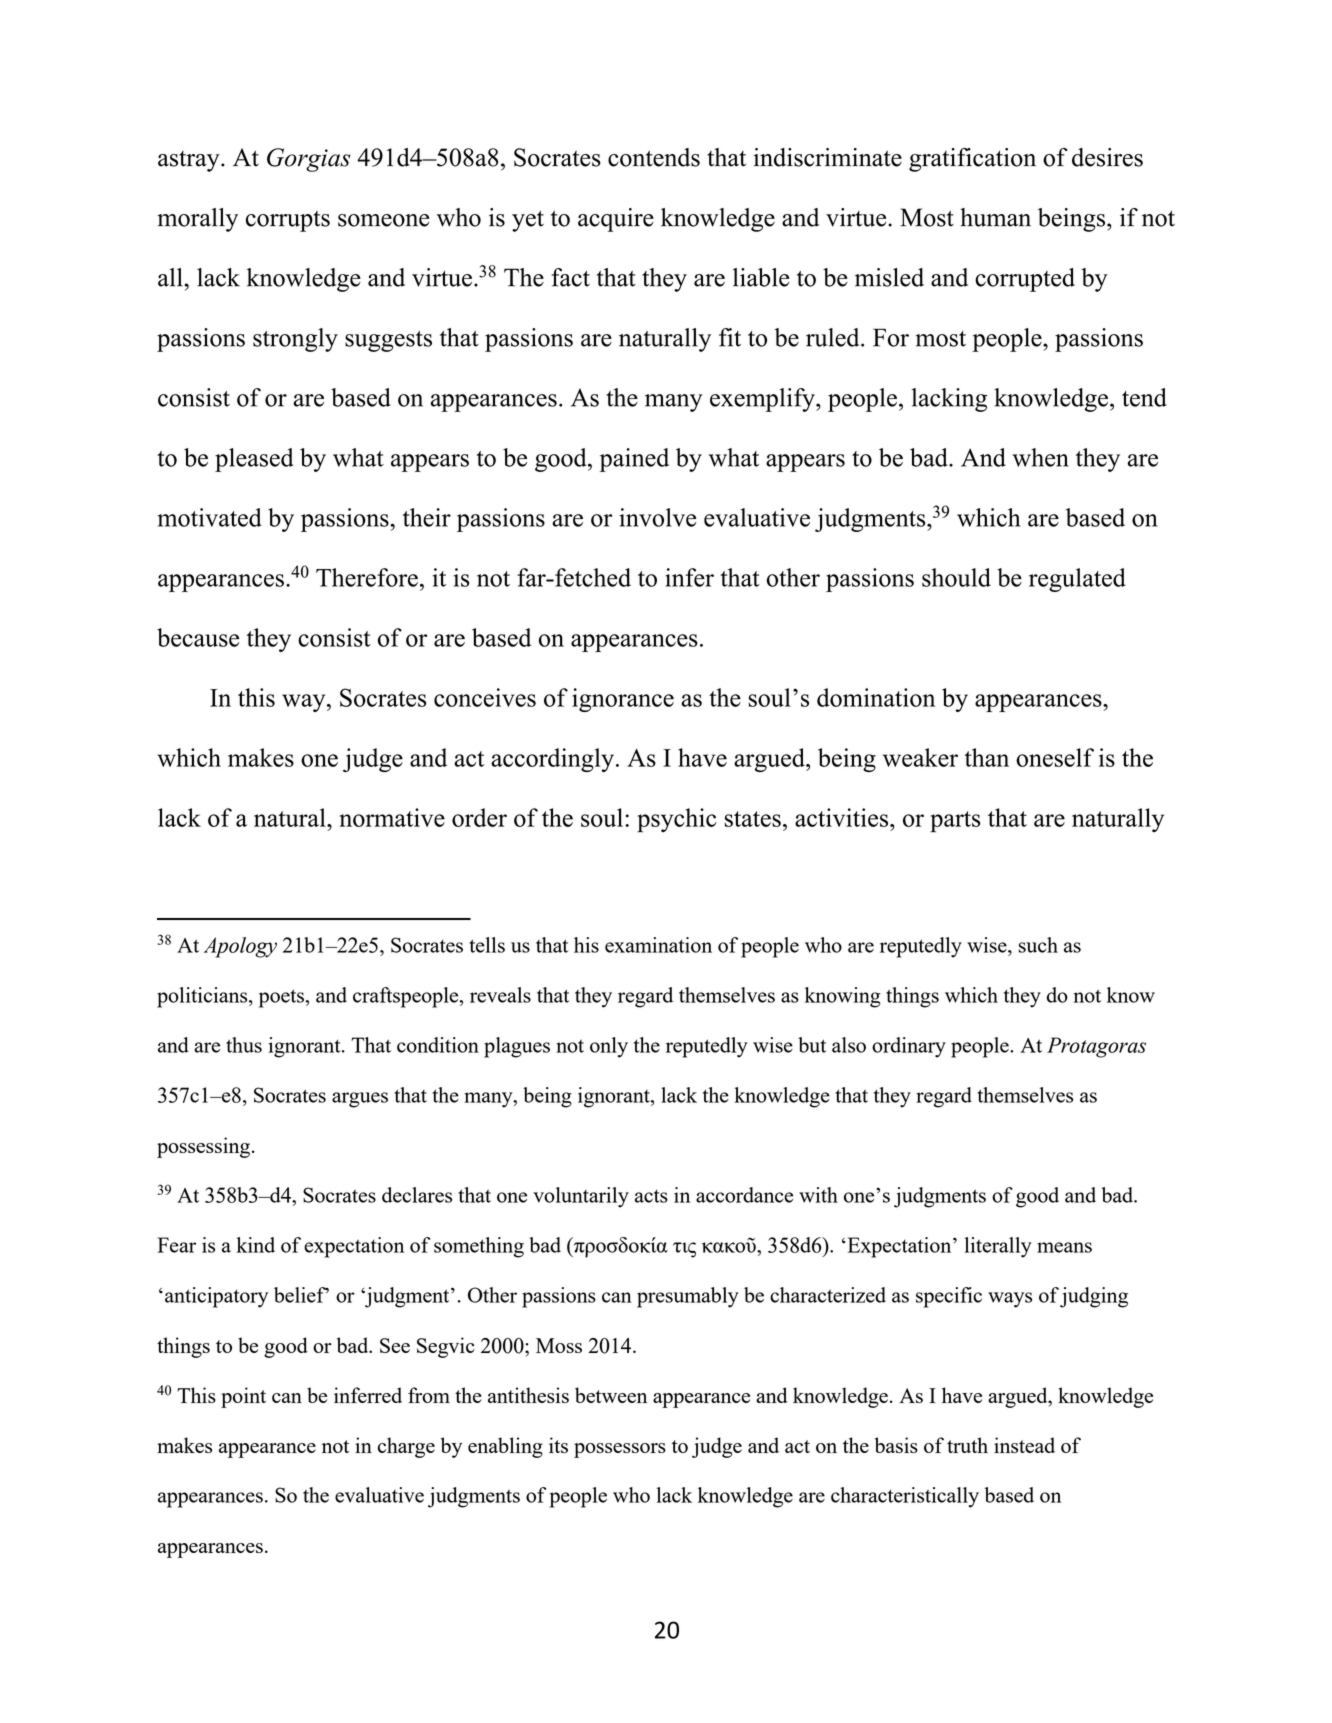  Describe the element at coordinates (198, 637) in the screenshot. I see `because` at that location.
